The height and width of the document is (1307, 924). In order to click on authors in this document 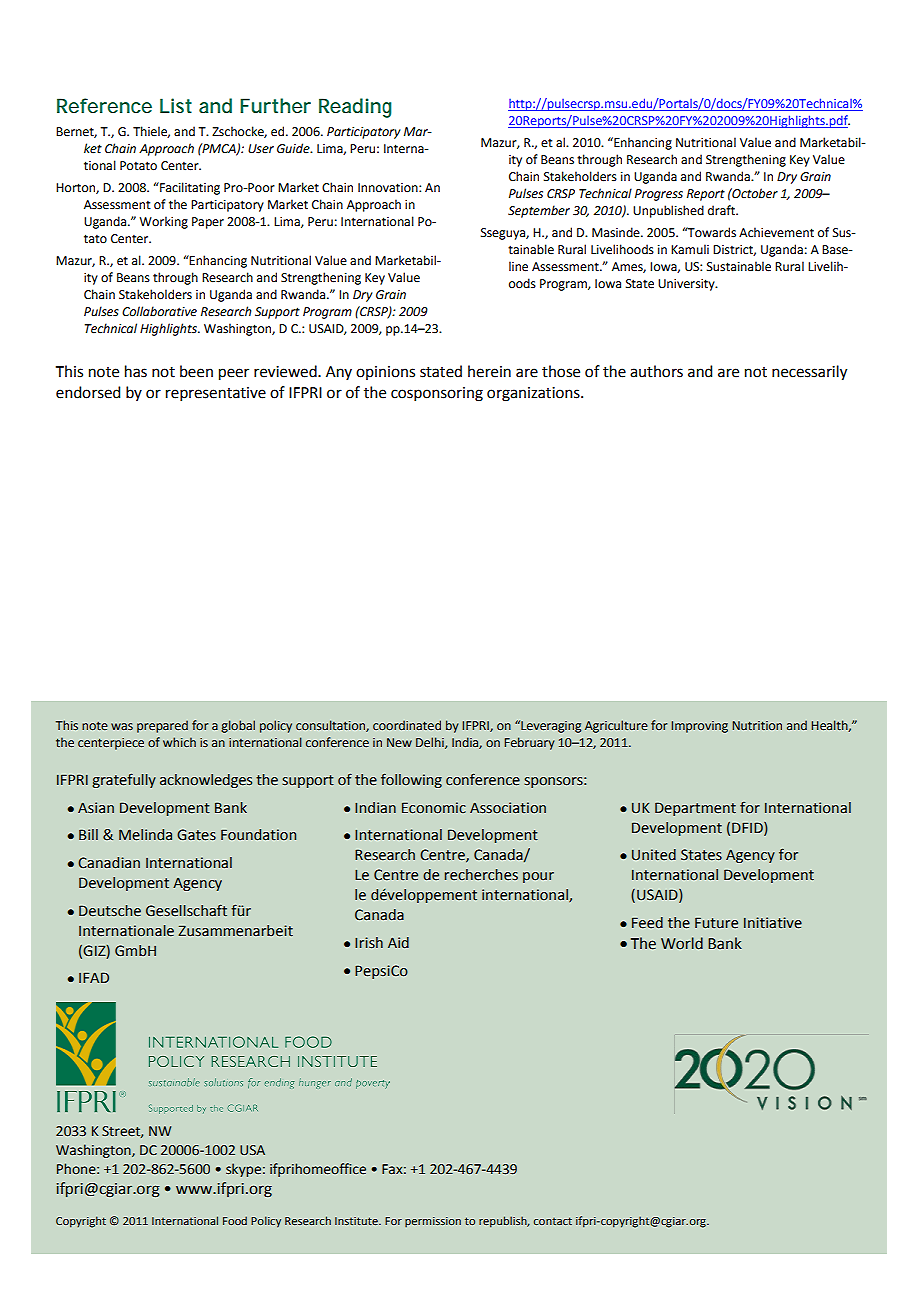, I will do `click(656, 371)`.
